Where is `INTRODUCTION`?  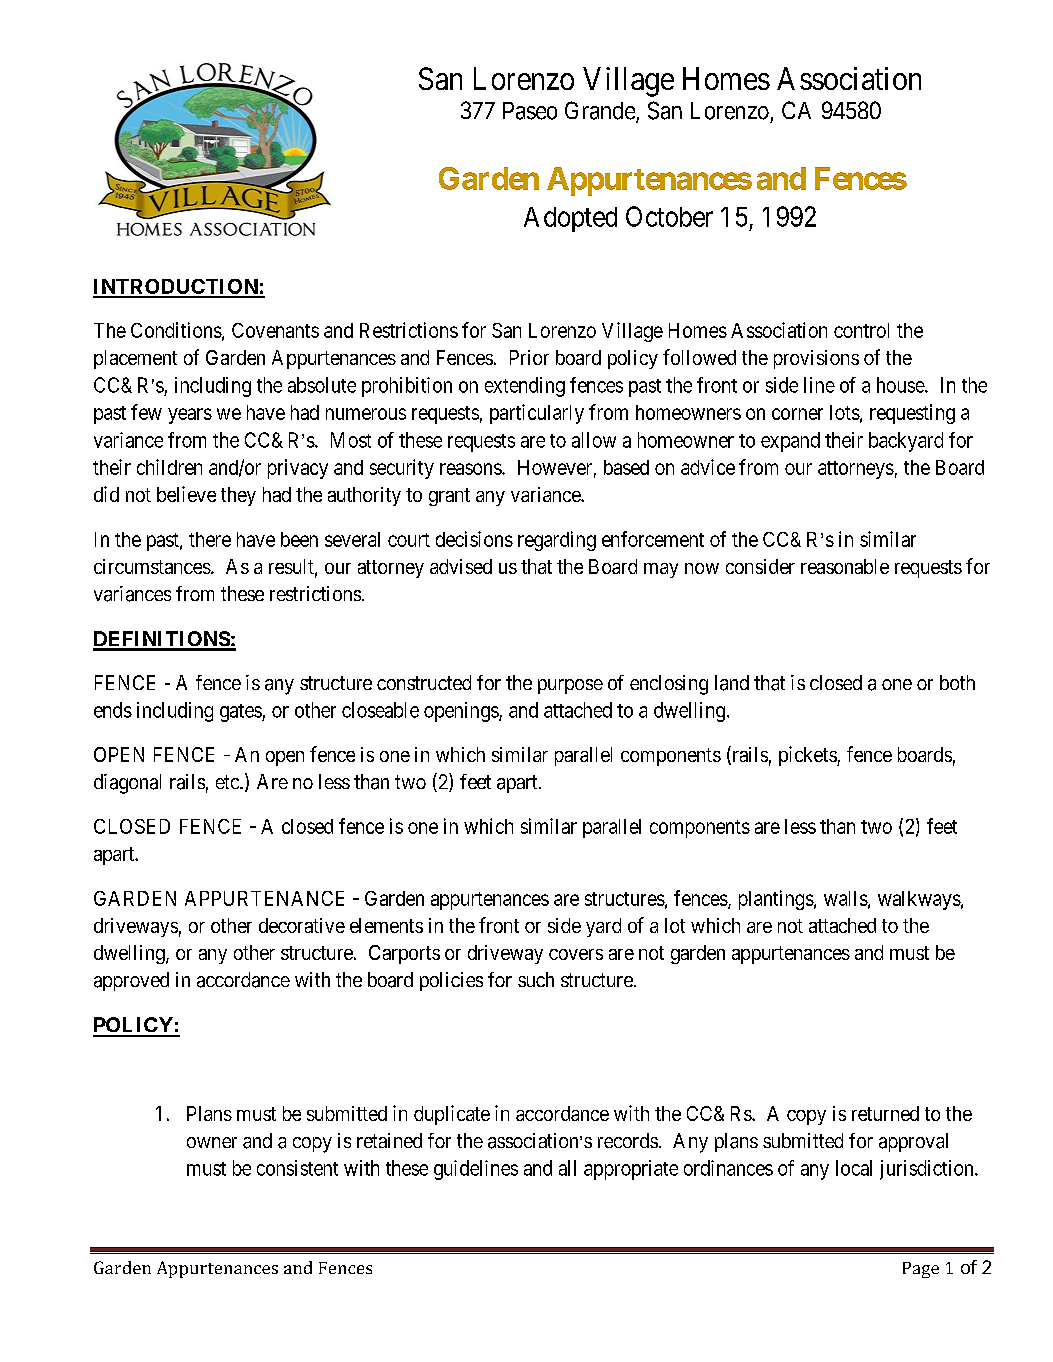
INTRODUCTION is located at coordinates (176, 288).
